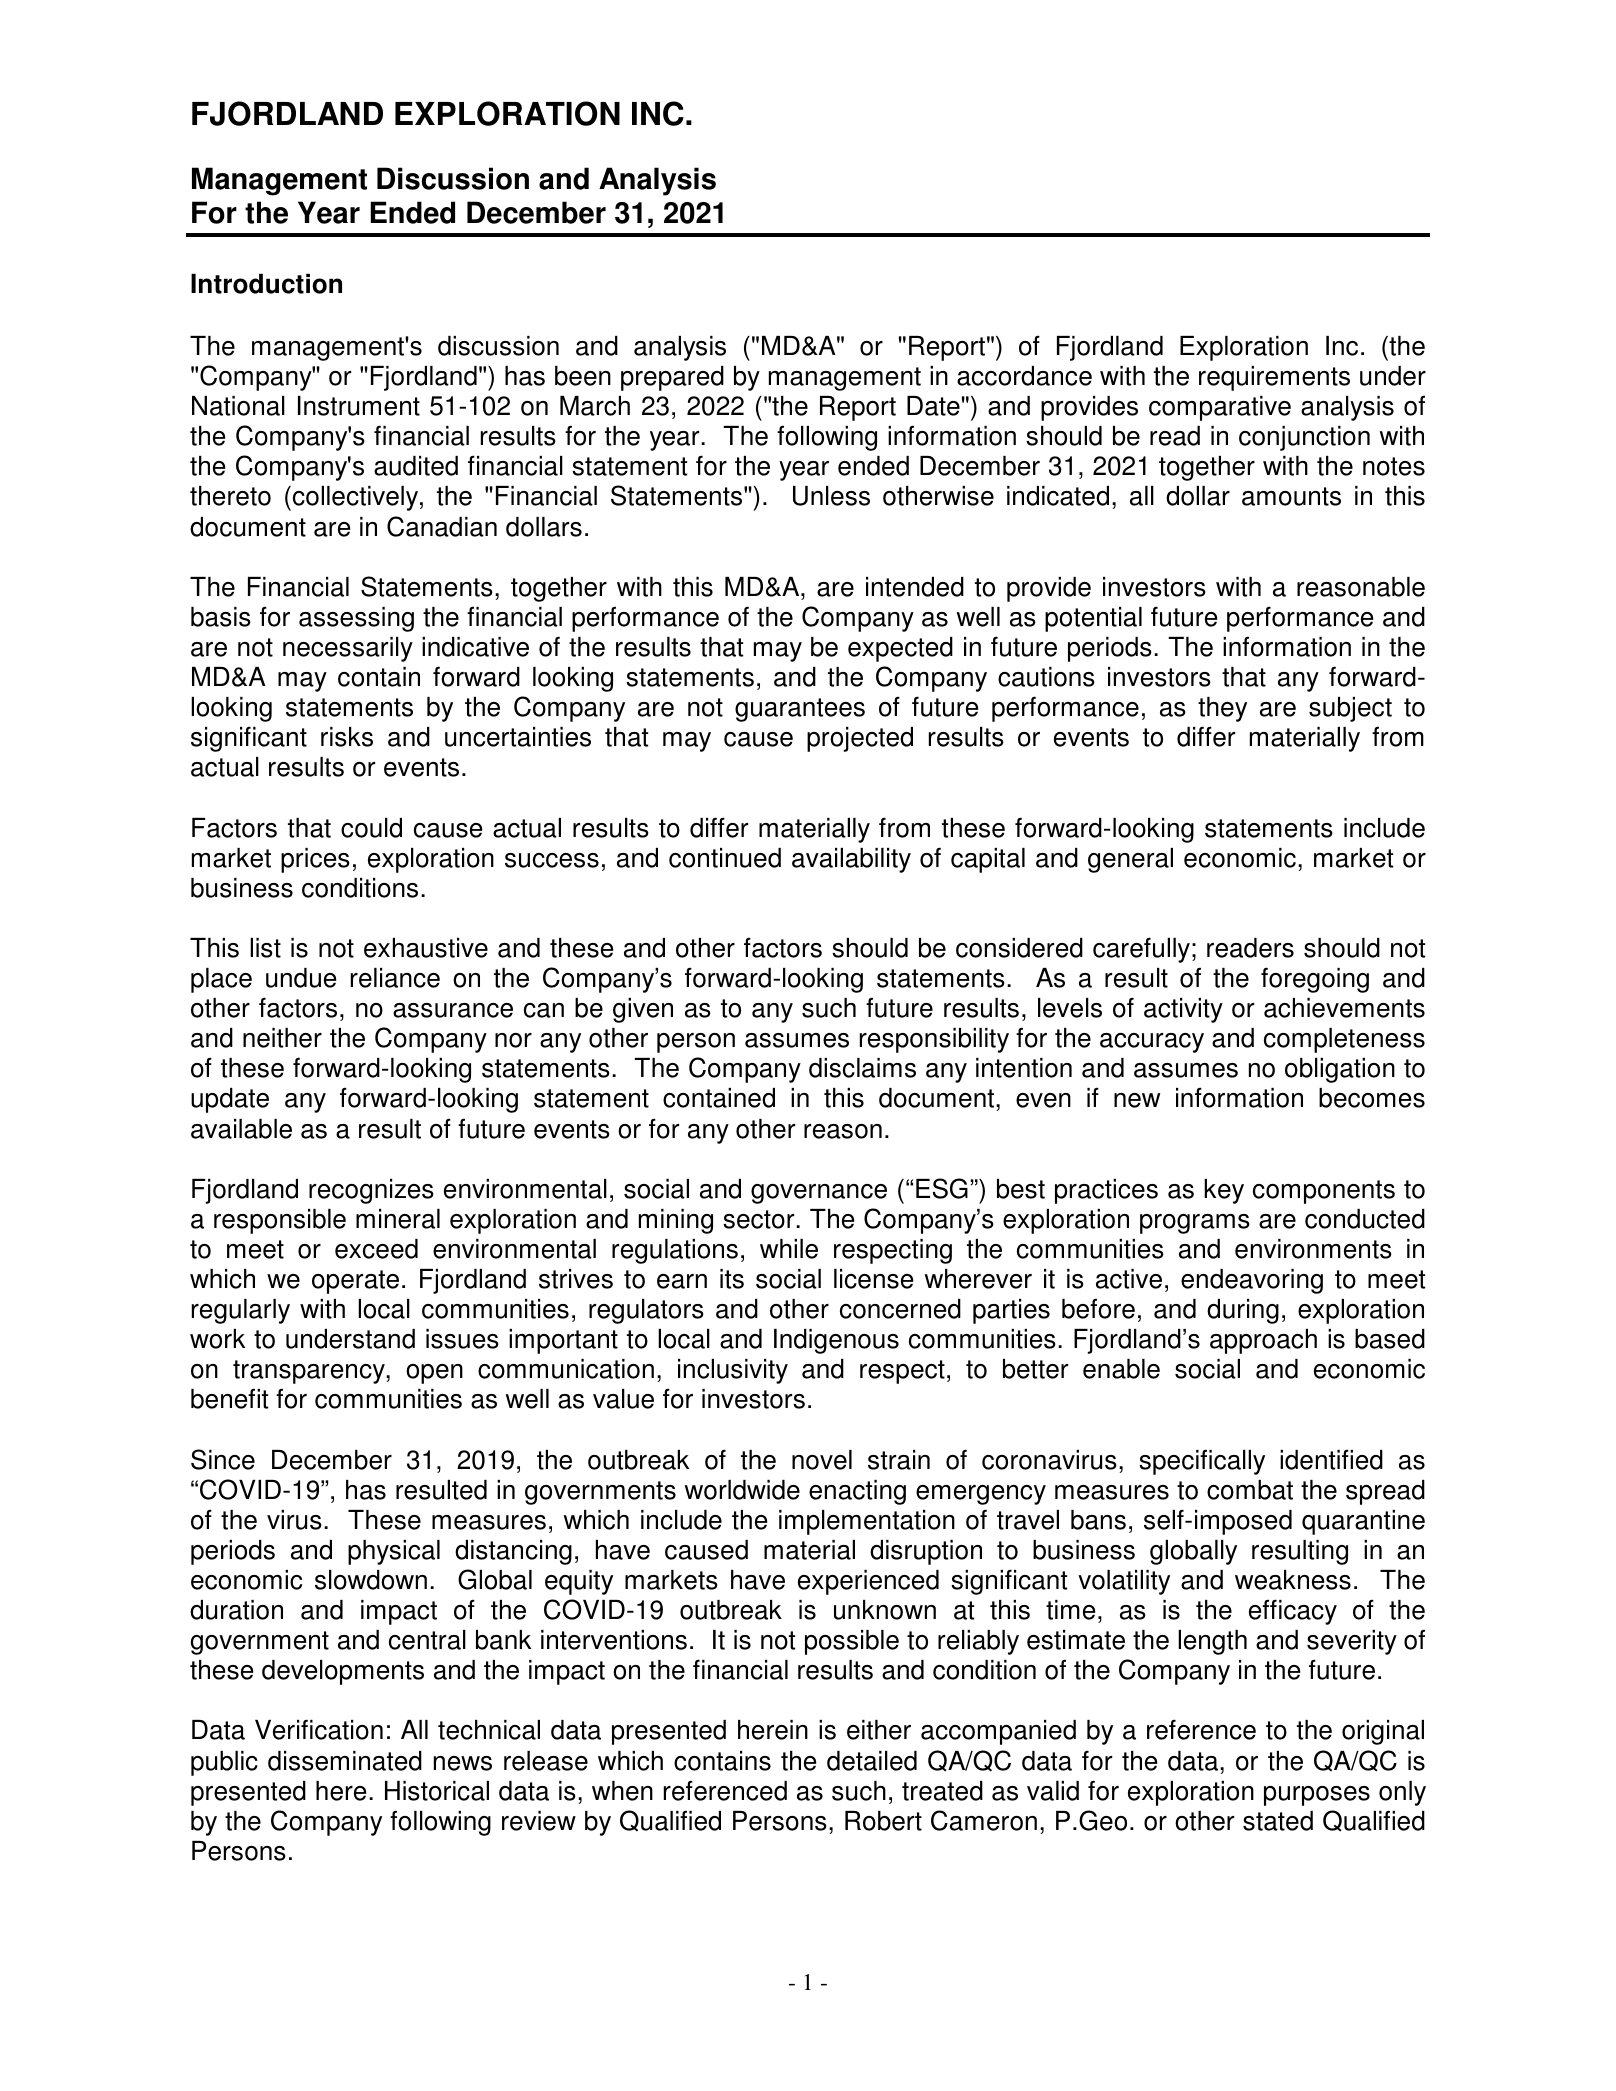 The height and width of the screenshot is (2091, 1616). I want to click on prepared, so click(672, 378).
